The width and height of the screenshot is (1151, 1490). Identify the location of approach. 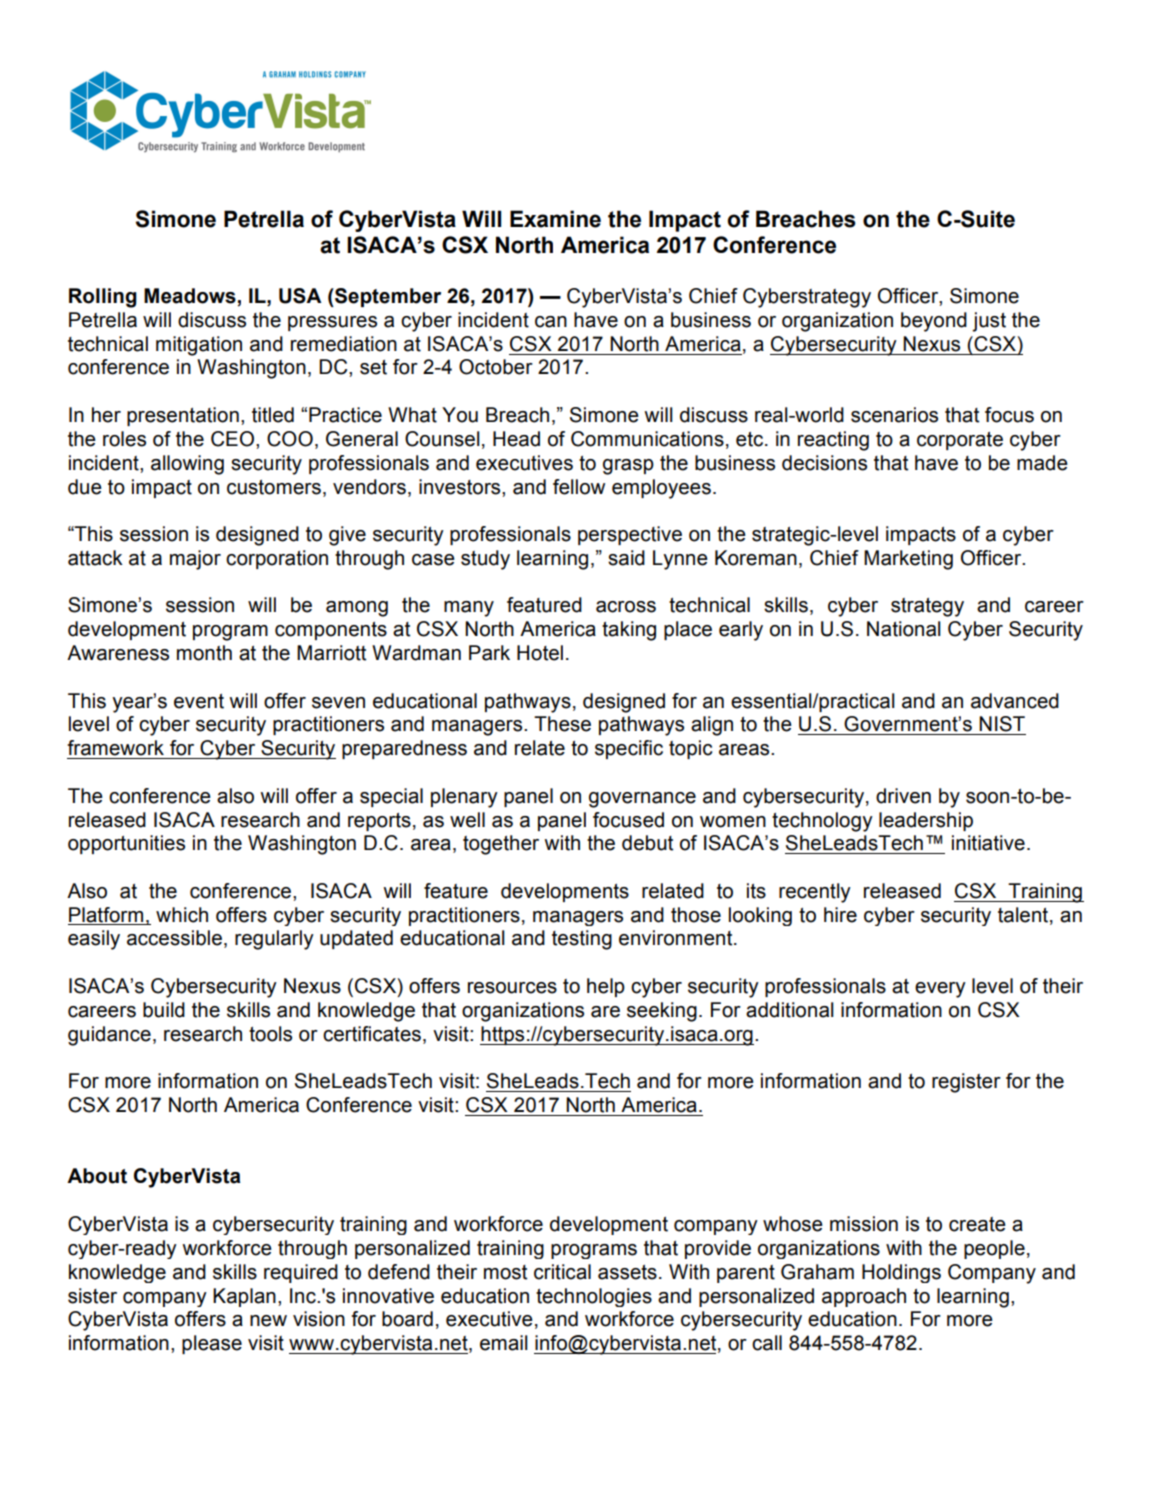
(864, 1297).
